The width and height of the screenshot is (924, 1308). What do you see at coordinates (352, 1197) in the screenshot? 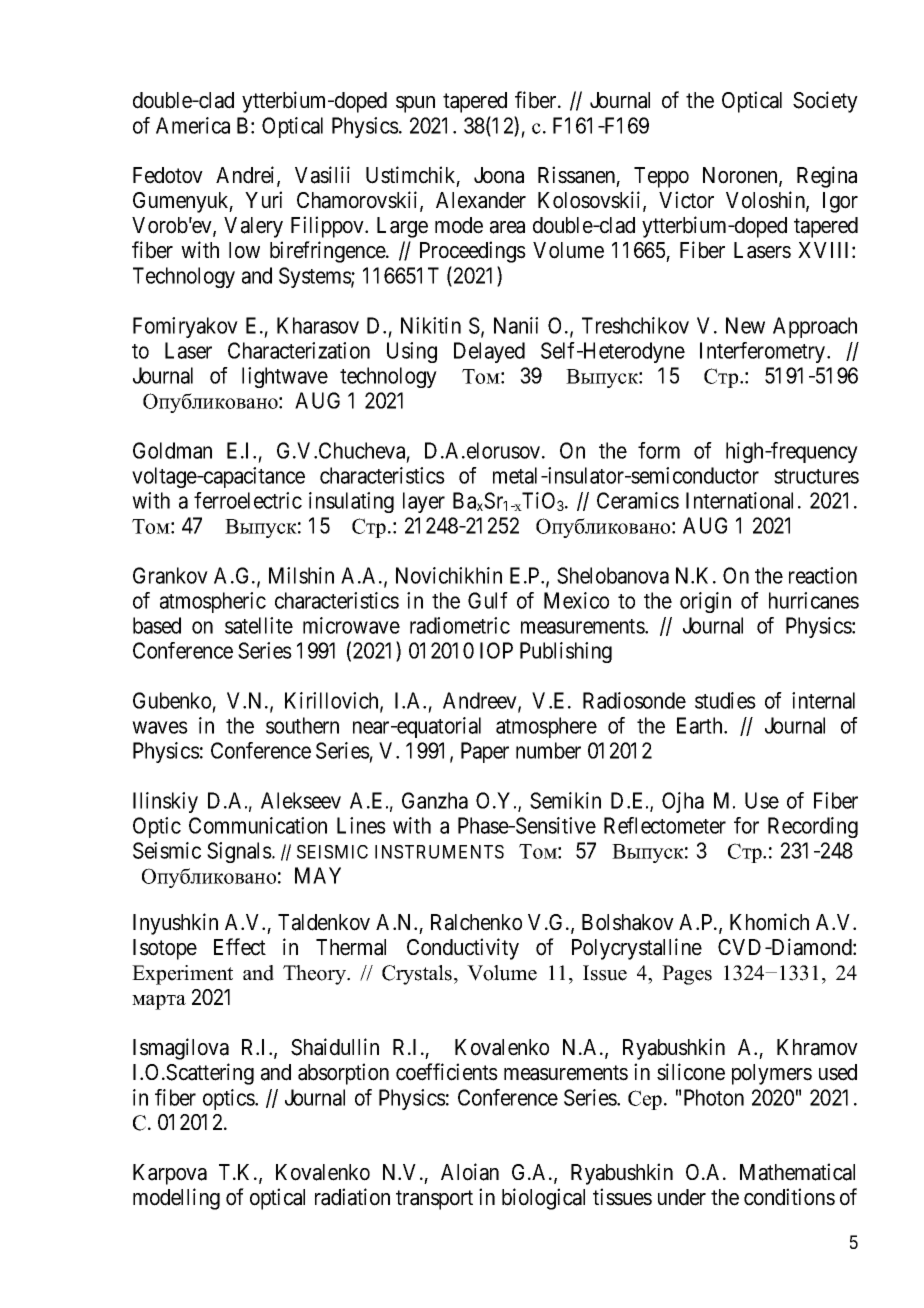
I see `radiation` at bounding box center [352, 1197].
